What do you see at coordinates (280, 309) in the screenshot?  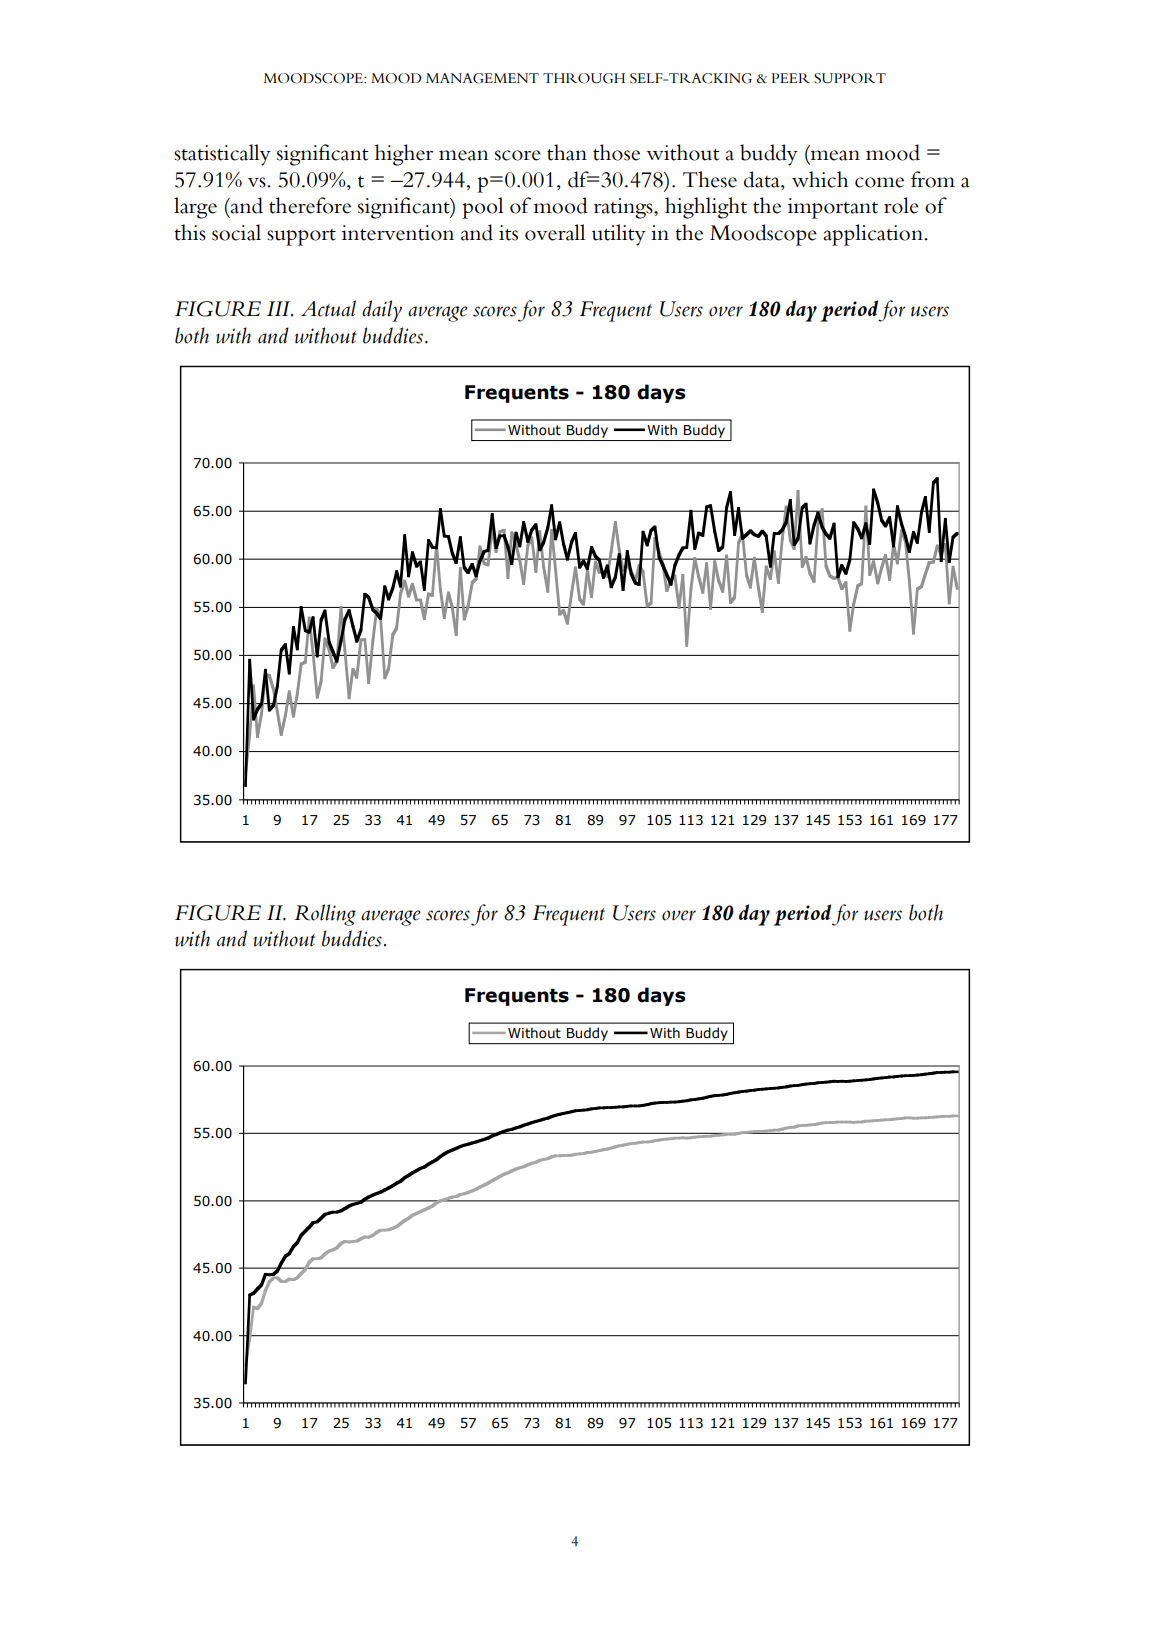 I see `III` at bounding box center [280, 309].
